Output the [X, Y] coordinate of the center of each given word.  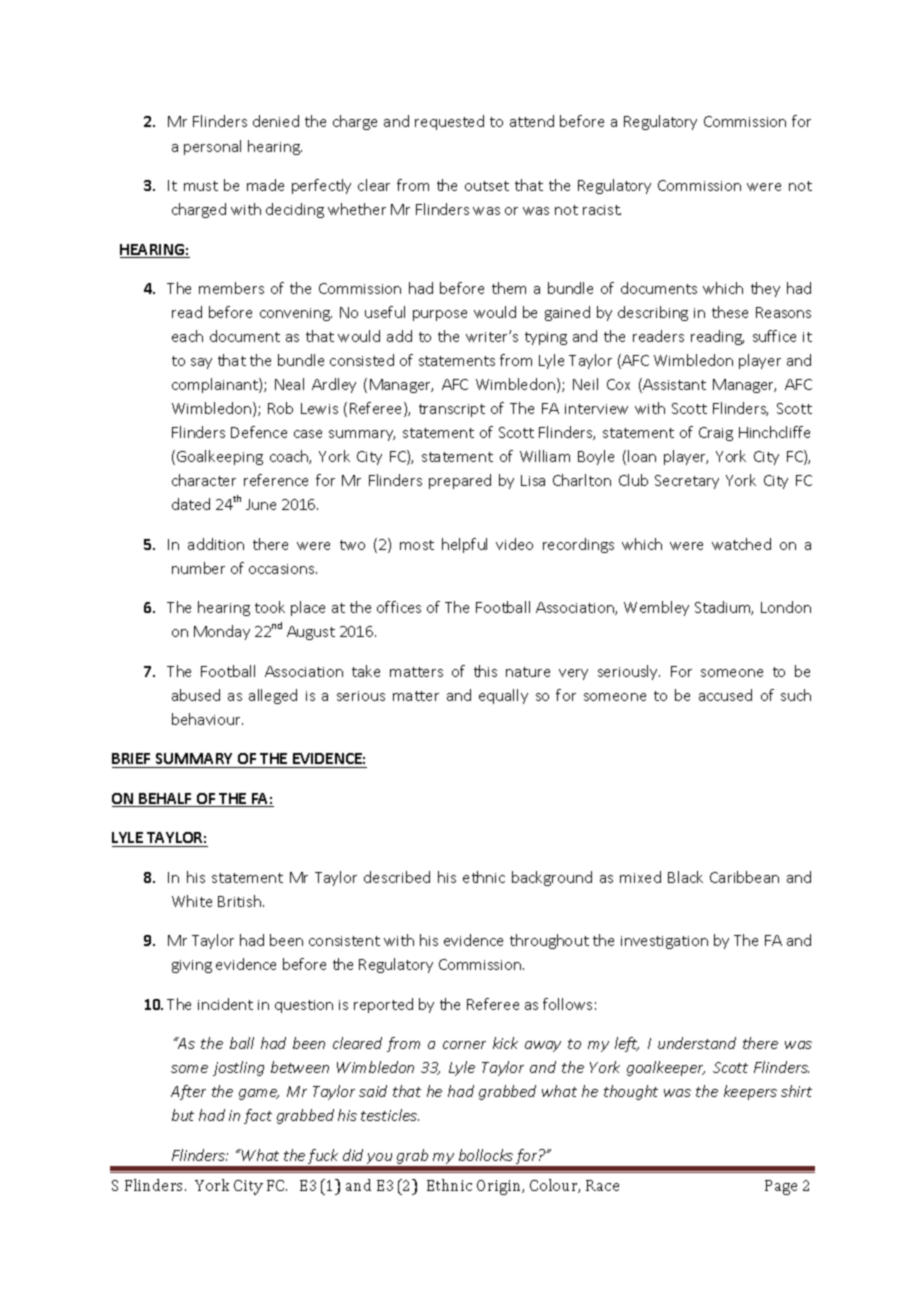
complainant [216, 385]
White [192, 901]
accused [725, 695]
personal [212, 147]
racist [602, 210]
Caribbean [744, 877]
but [183, 1115]
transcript [452, 410]
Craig [716, 434]
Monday [222, 632]
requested [449, 122]
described [397, 877]
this [485, 671]
